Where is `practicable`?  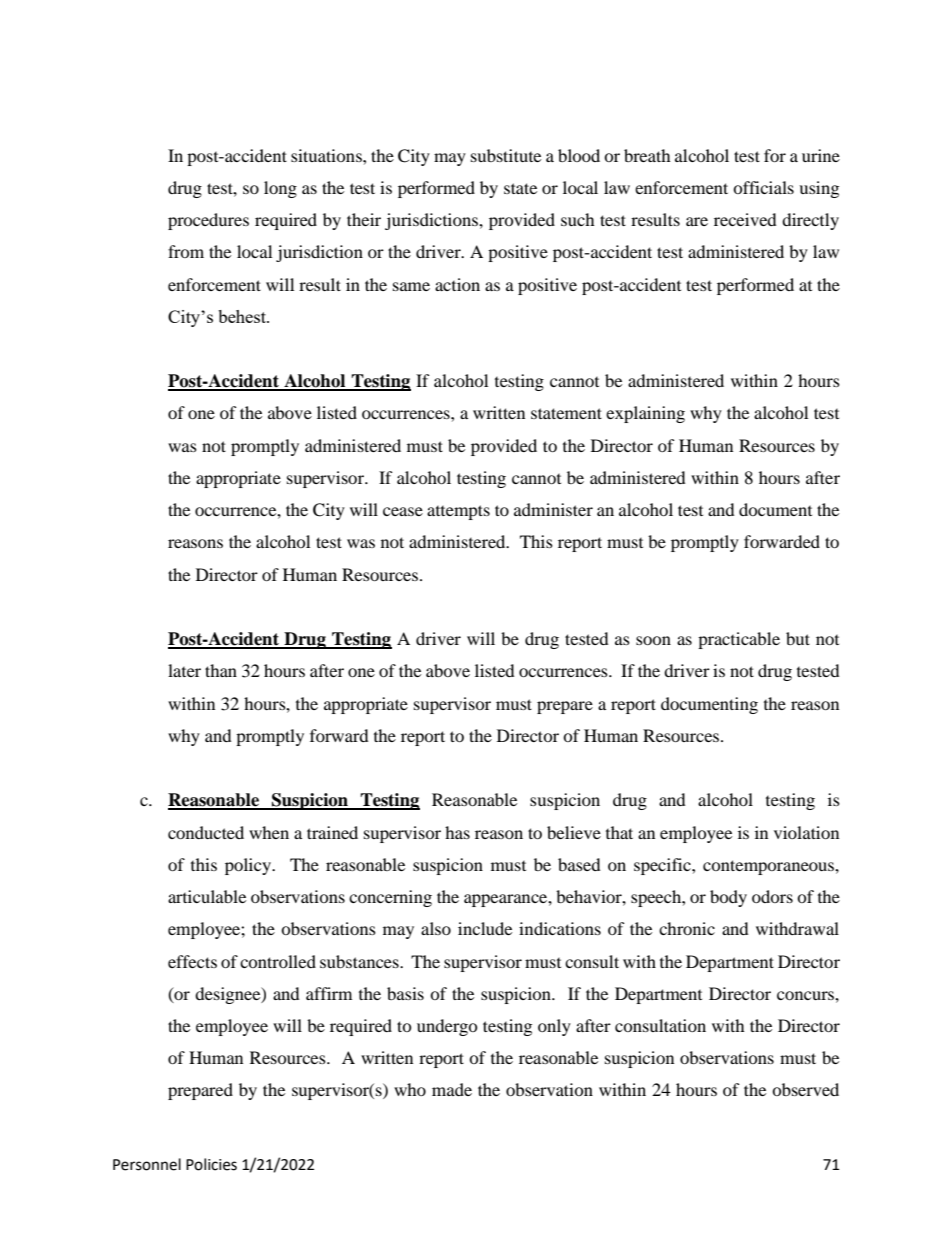 practicable is located at coordinates (739, 640).
